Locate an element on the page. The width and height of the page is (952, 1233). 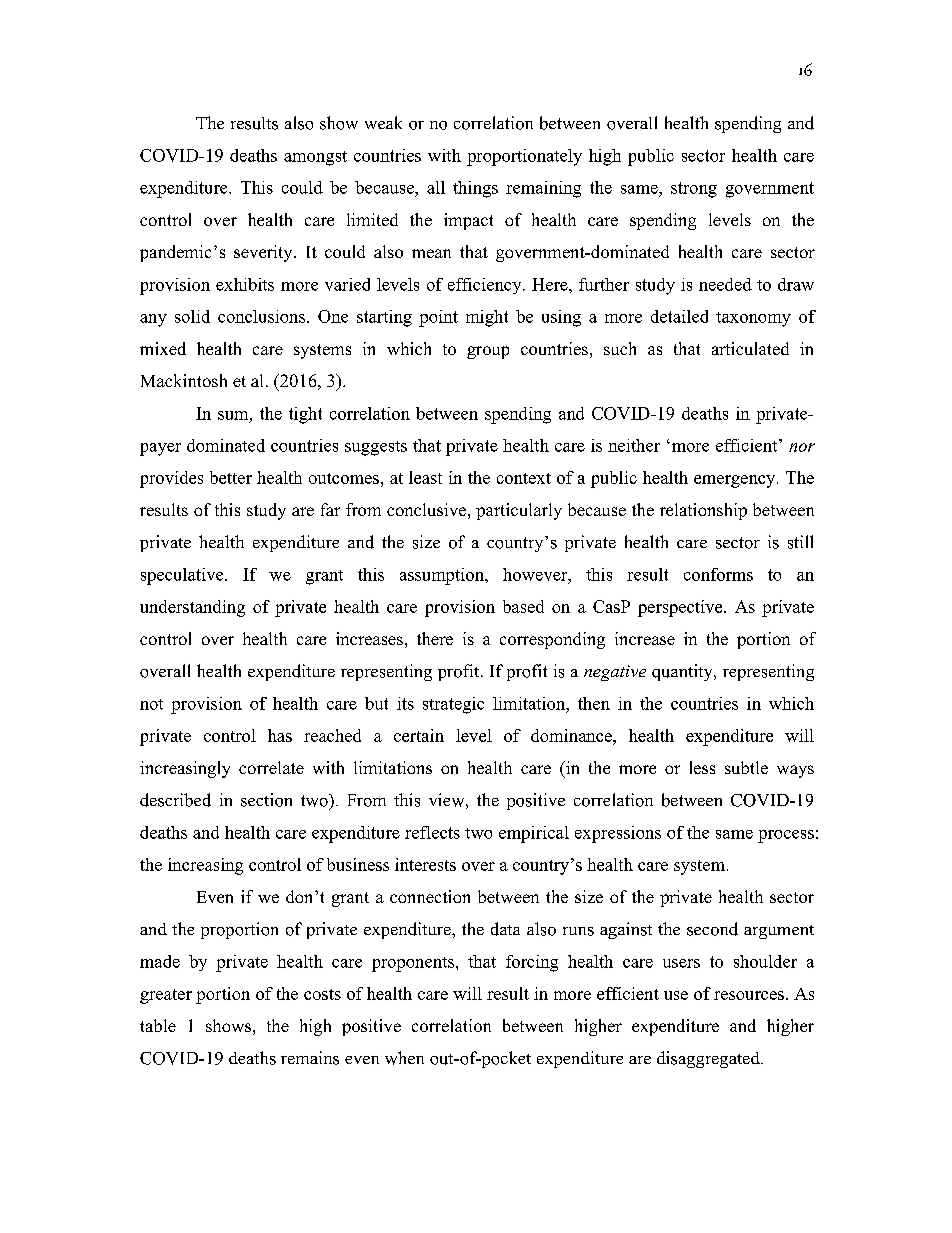
disaggregated is located at coordinates (709, 1059).
